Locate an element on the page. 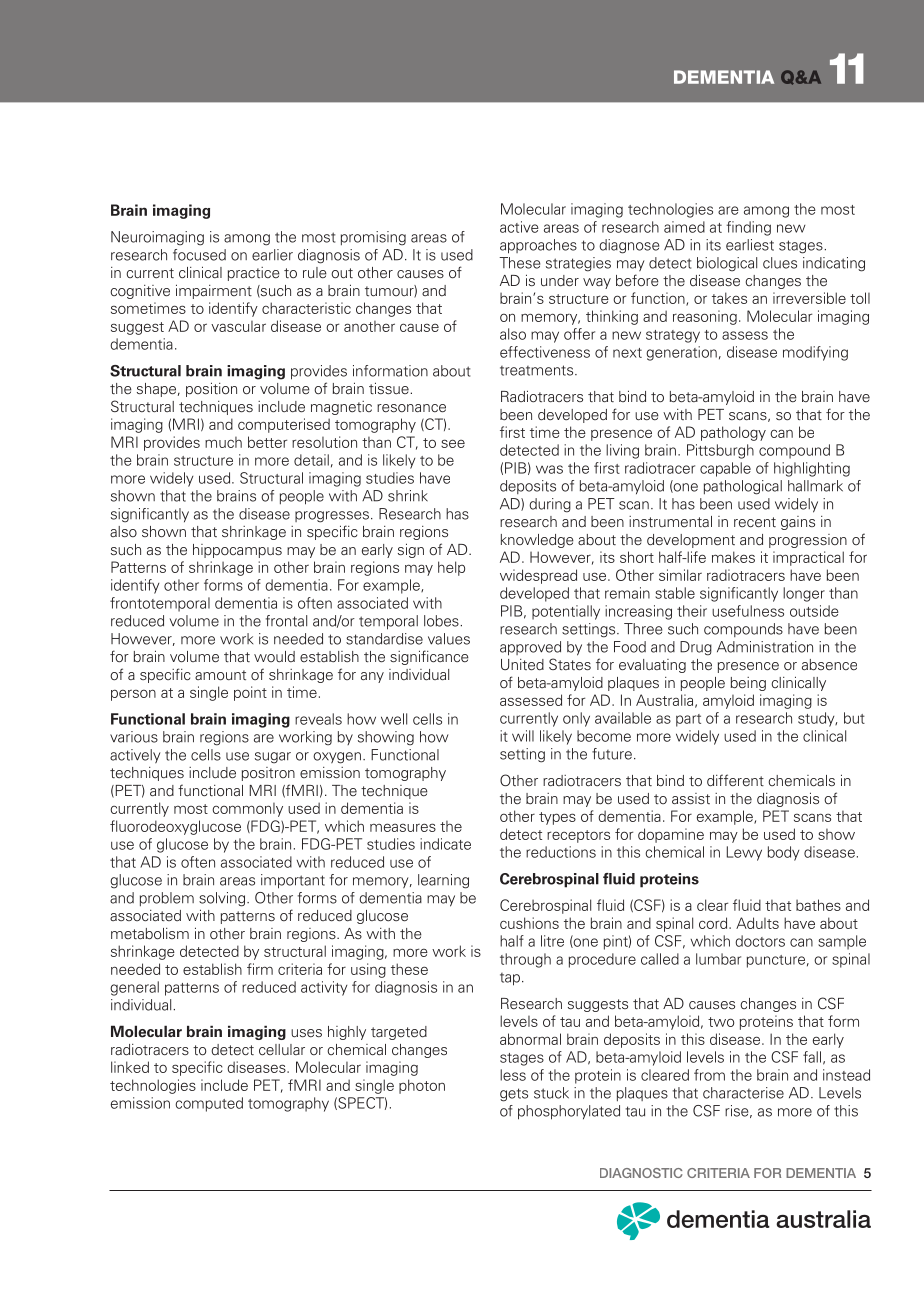  approaches is located at coordinates (538, 246).
